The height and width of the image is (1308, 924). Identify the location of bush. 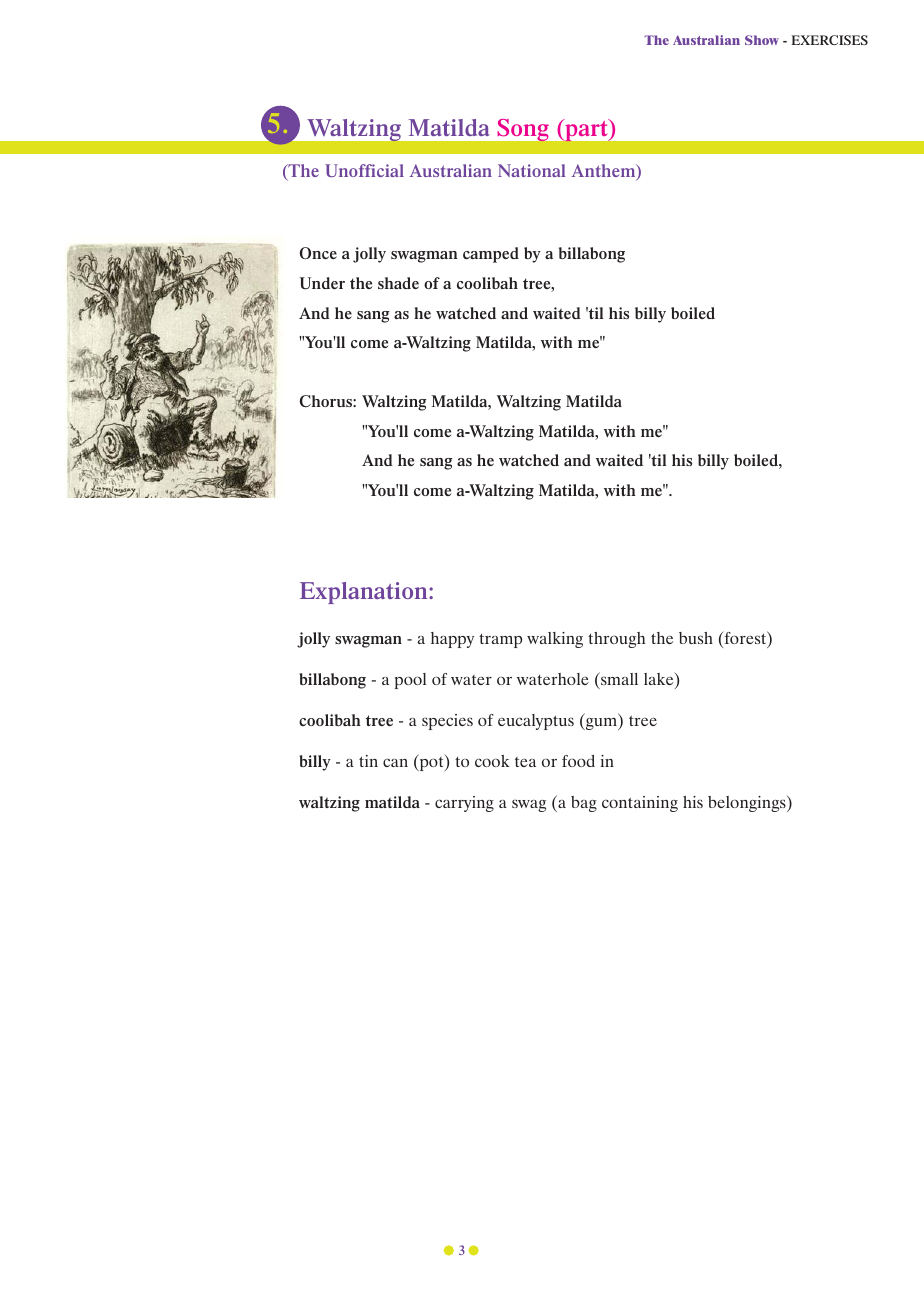
(696, 638).
